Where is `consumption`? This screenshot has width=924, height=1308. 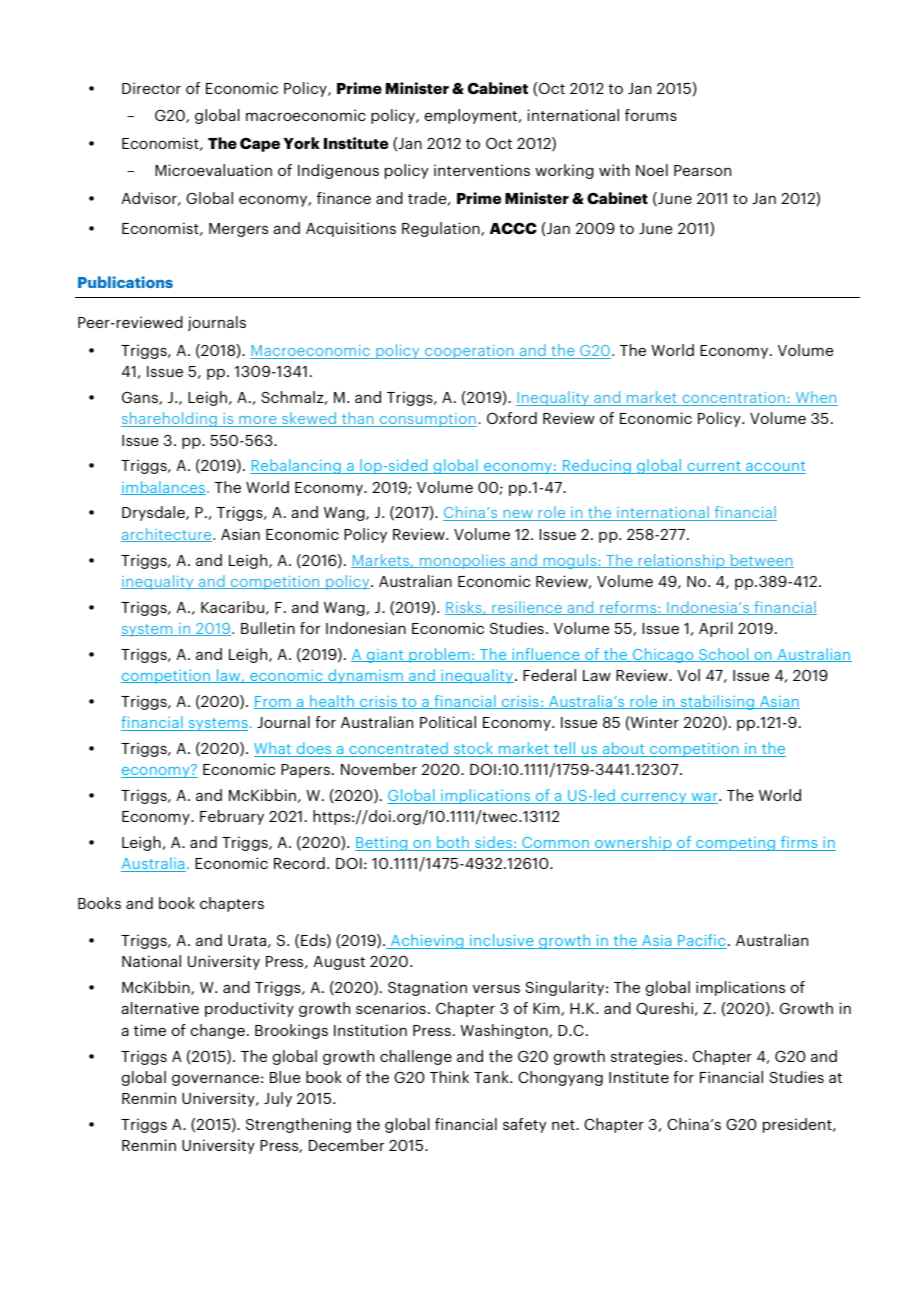 consumption is located at coordinates (427, 420).
